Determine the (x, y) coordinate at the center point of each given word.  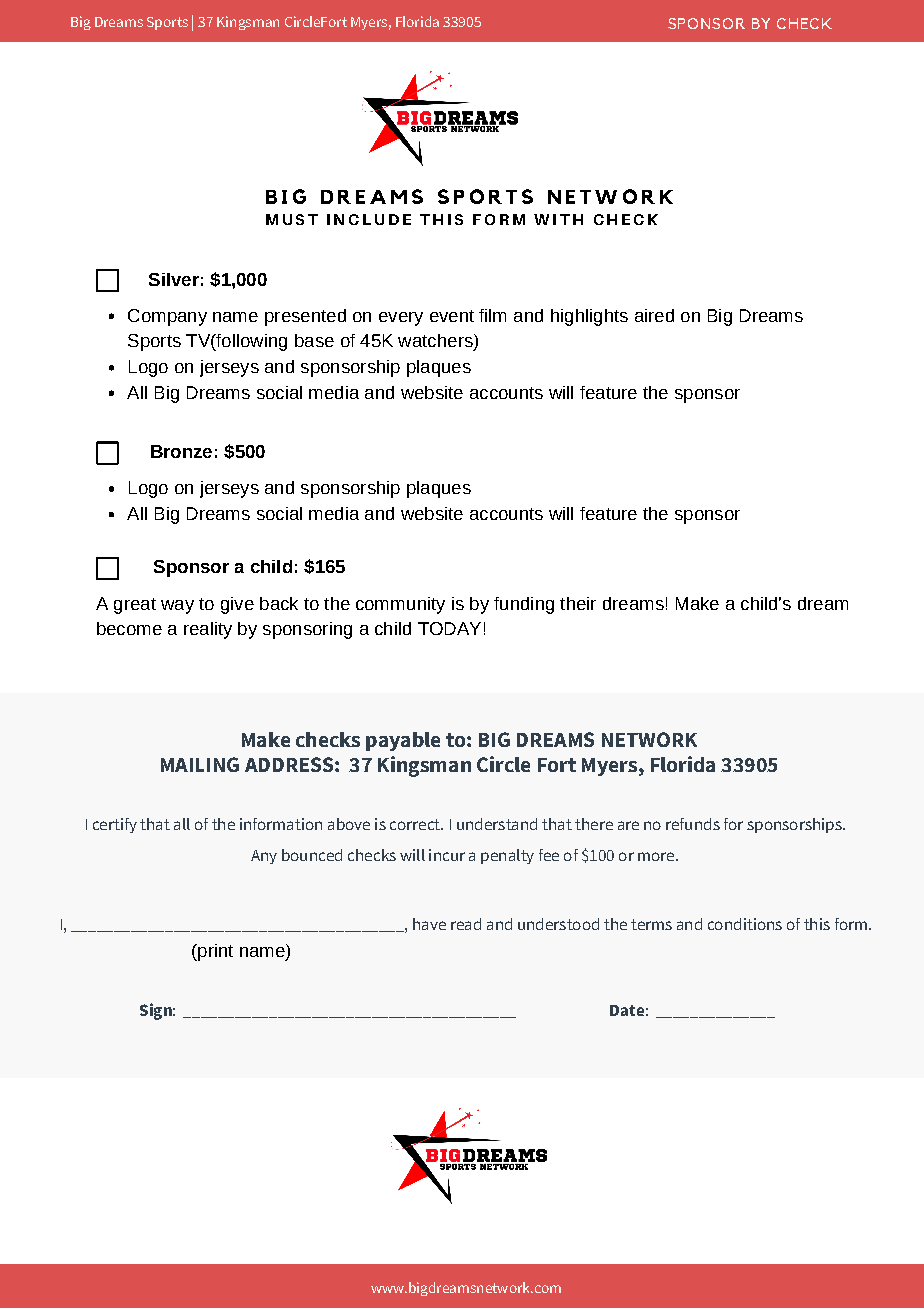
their (578, 603)
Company (167, 317)
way (177, 607)
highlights (589, 317)
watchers (436, 342)
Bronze (181, 451)
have (429, 924)
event (452, 316)
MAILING (200, 764)
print (214, 952)
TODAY (449, 628)
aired (654, 315)
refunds (693, 824)
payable (403, 741)
